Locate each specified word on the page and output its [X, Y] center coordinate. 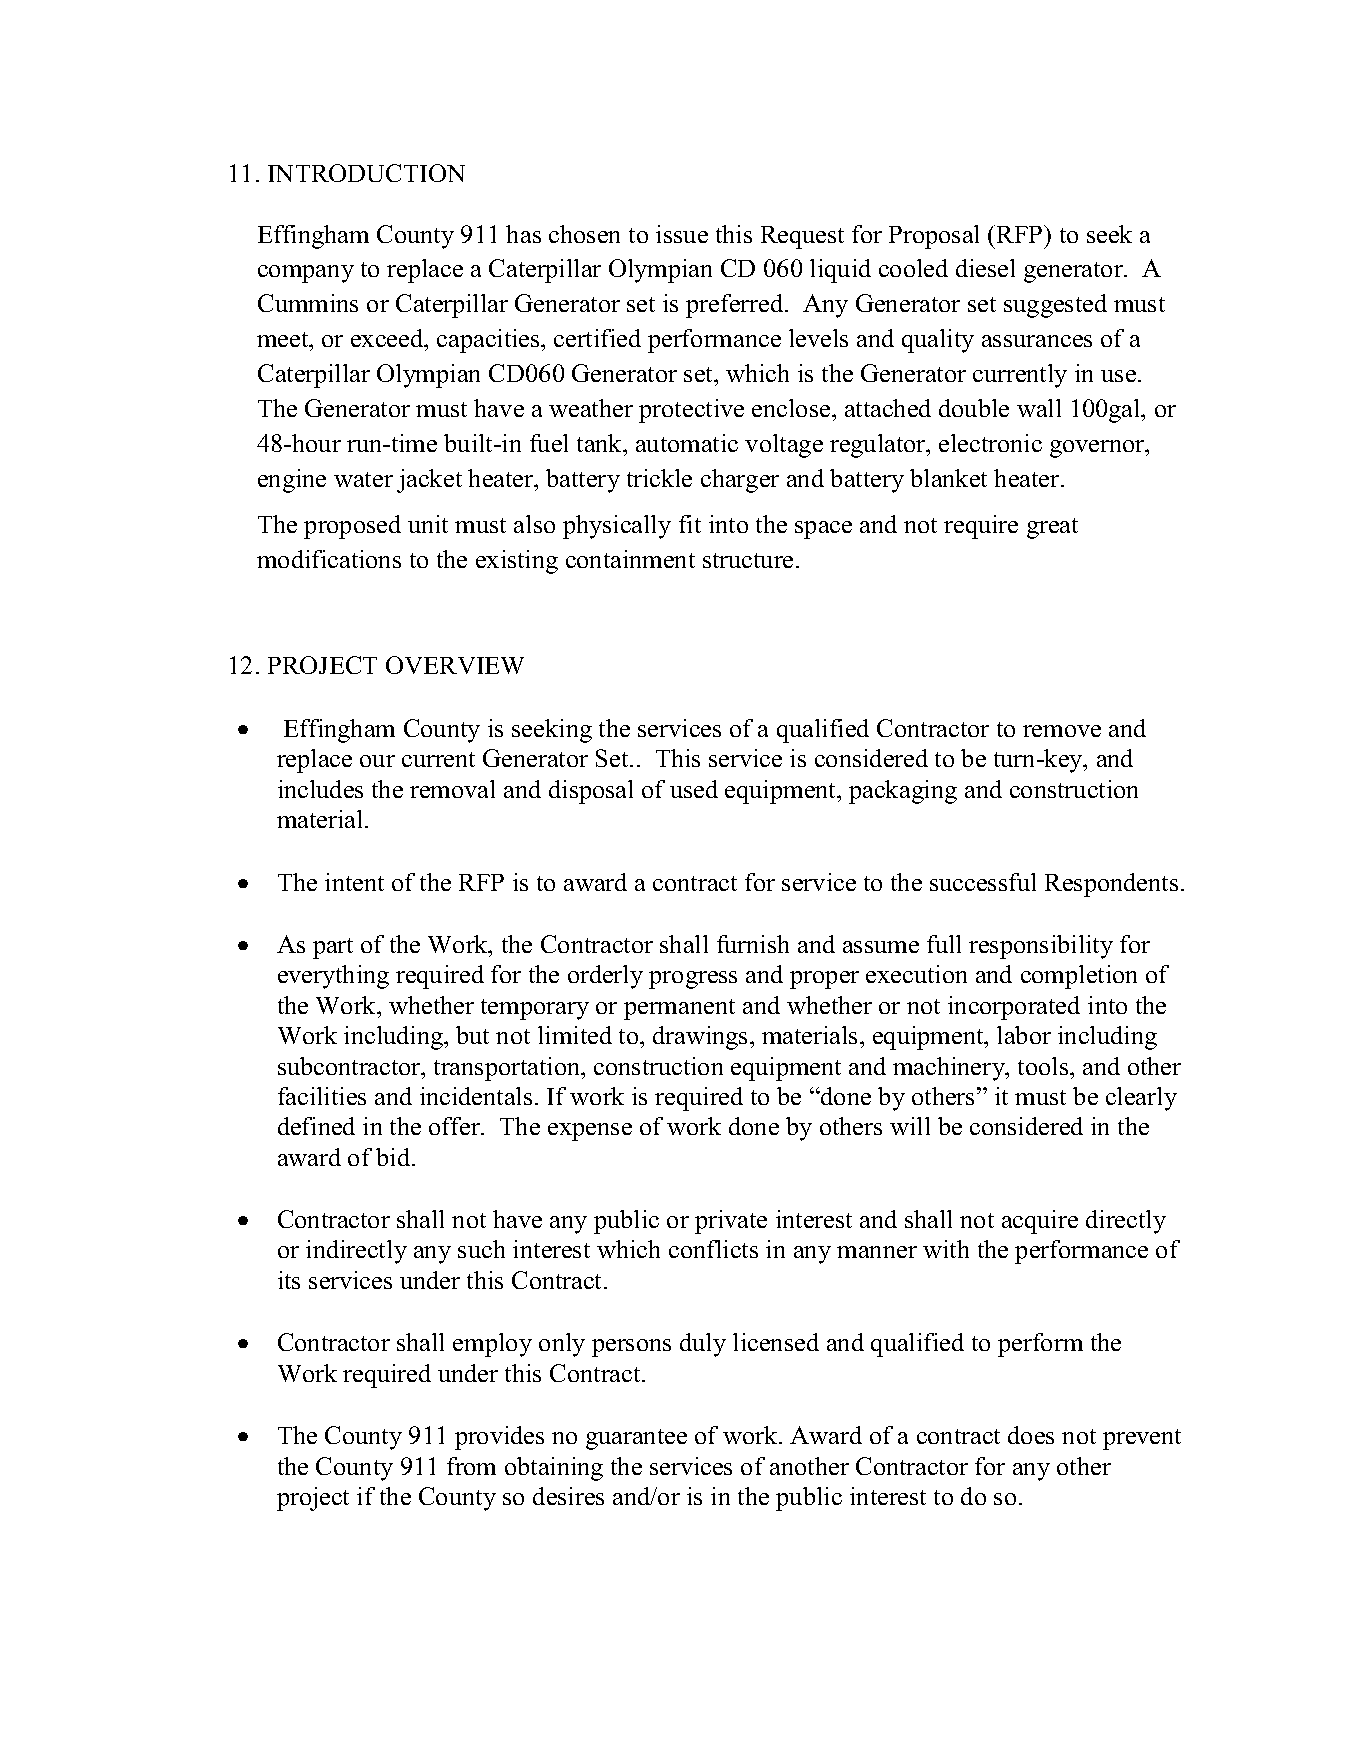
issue [682, 234]
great [1052, 528]
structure [748, 560]
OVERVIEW [455, 665]
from [471, 1466]
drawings [702, 1038]
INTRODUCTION [366, 173]
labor [1024, 1035]
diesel [985, 268]
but [472, 1035]
